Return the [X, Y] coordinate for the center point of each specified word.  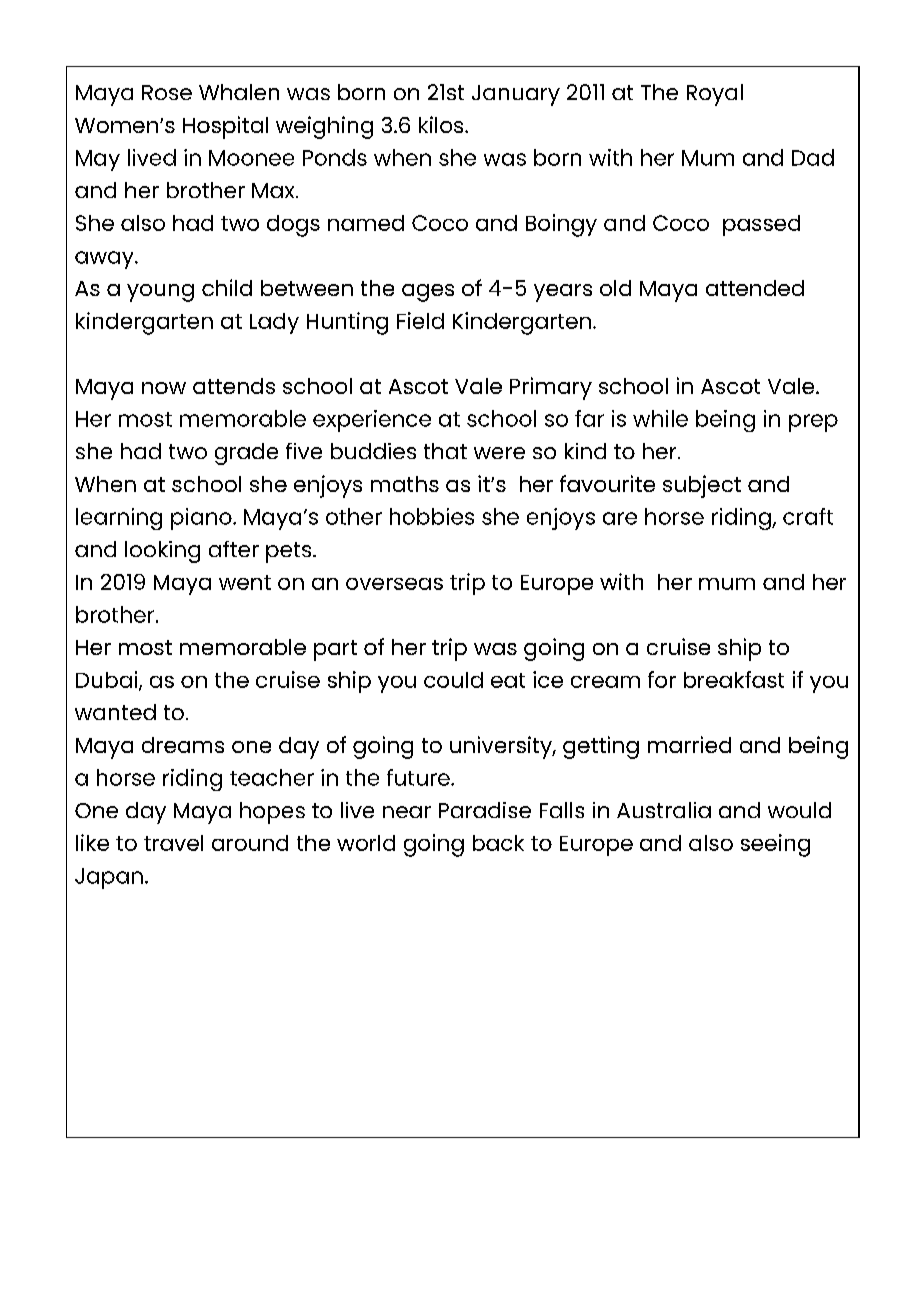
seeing [775, 845]
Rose [167, 92]
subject [702, 486]
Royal [715, 95]
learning [119, 519]
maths [405, 484]
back [498, 843]
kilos [442, 124]
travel [173, 843]
